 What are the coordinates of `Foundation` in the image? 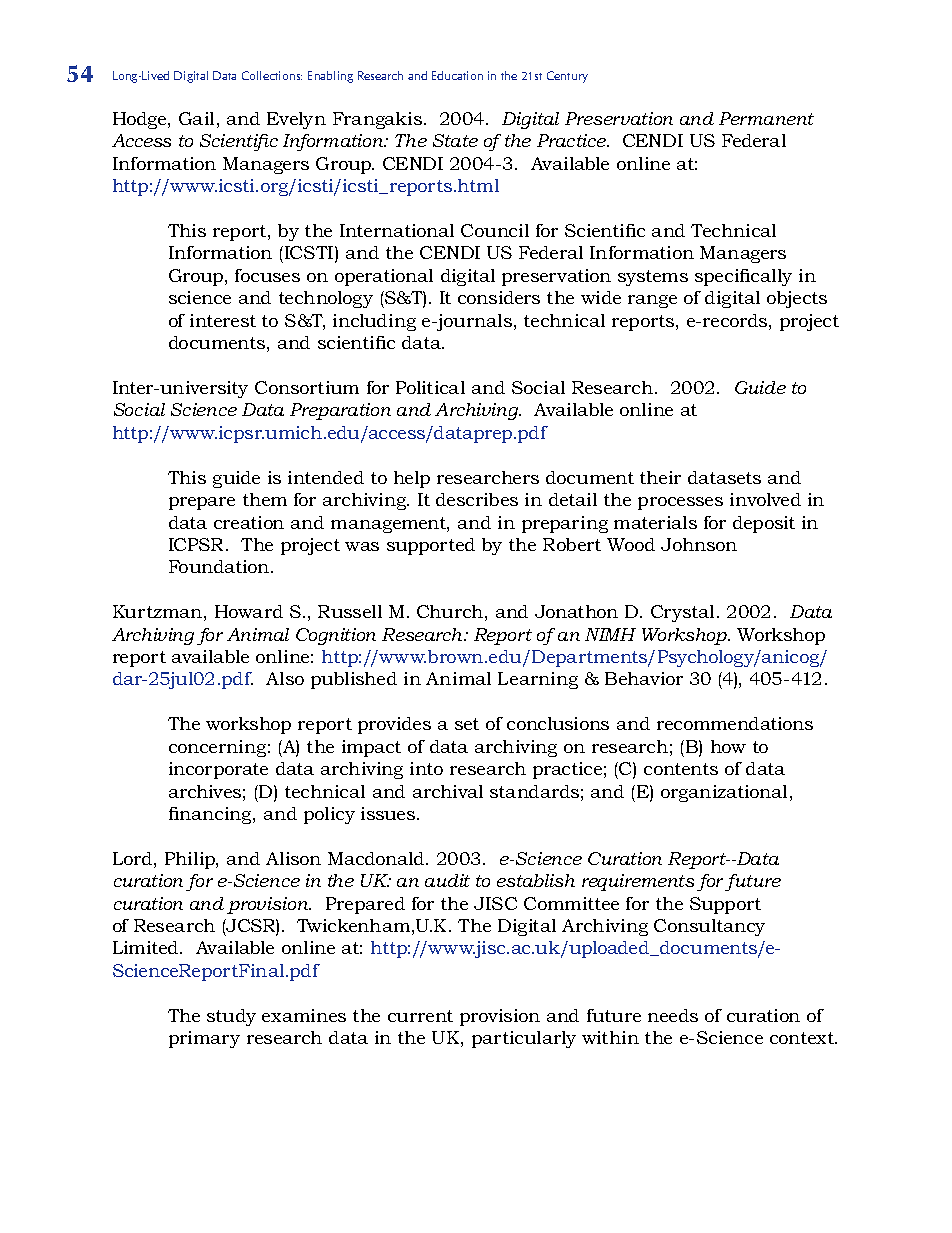 It's located at (220, 566).
